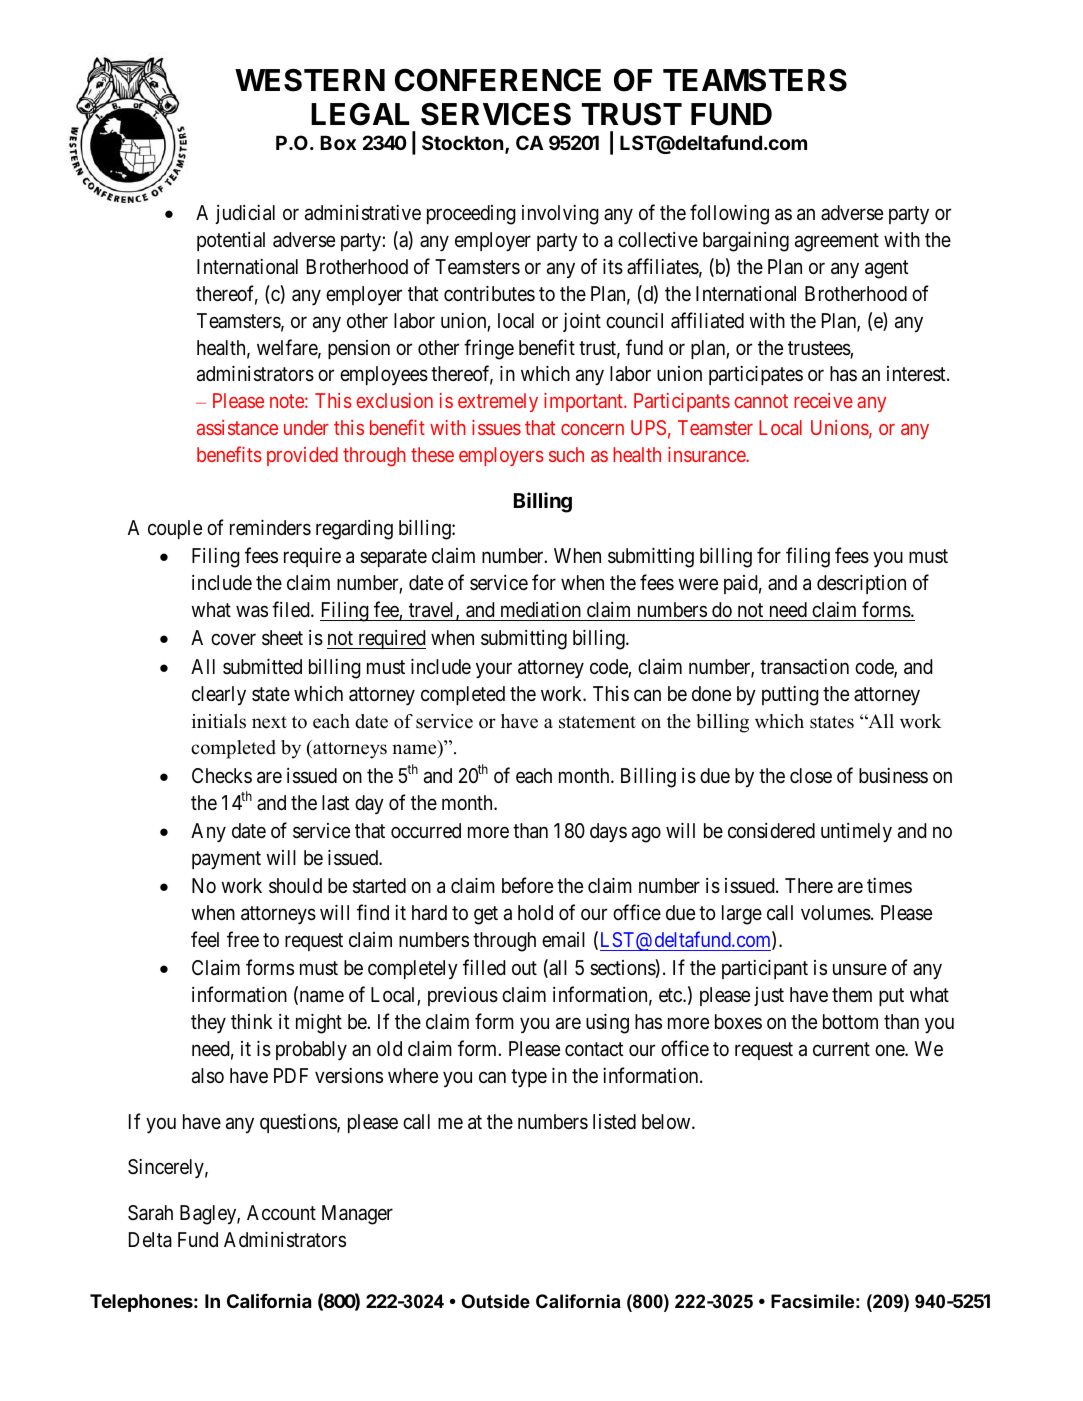  Describe the element at coordinates (494, 670) in the document. I see `your` at that location.
